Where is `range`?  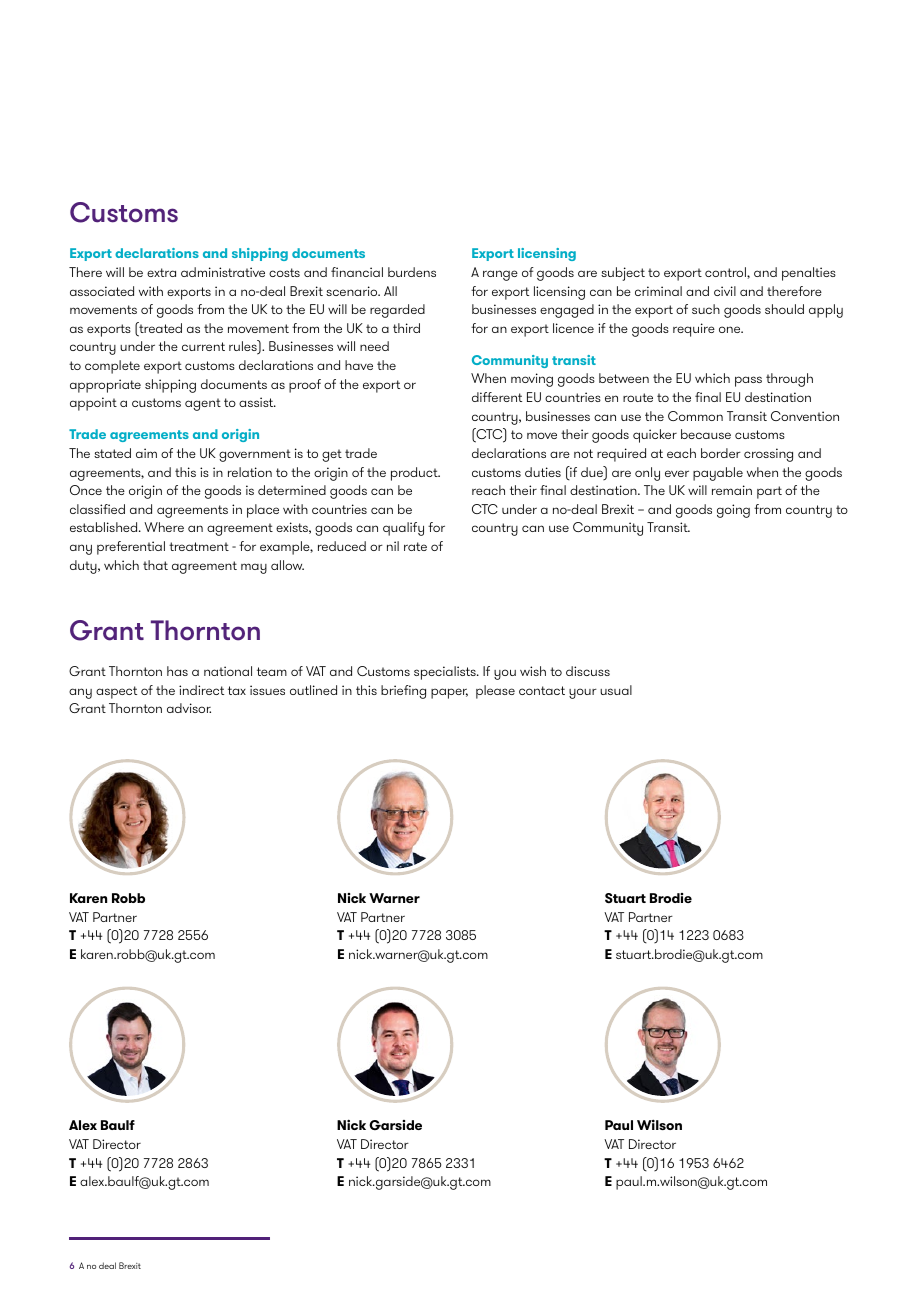
range is located at coordinates (500, 275).
